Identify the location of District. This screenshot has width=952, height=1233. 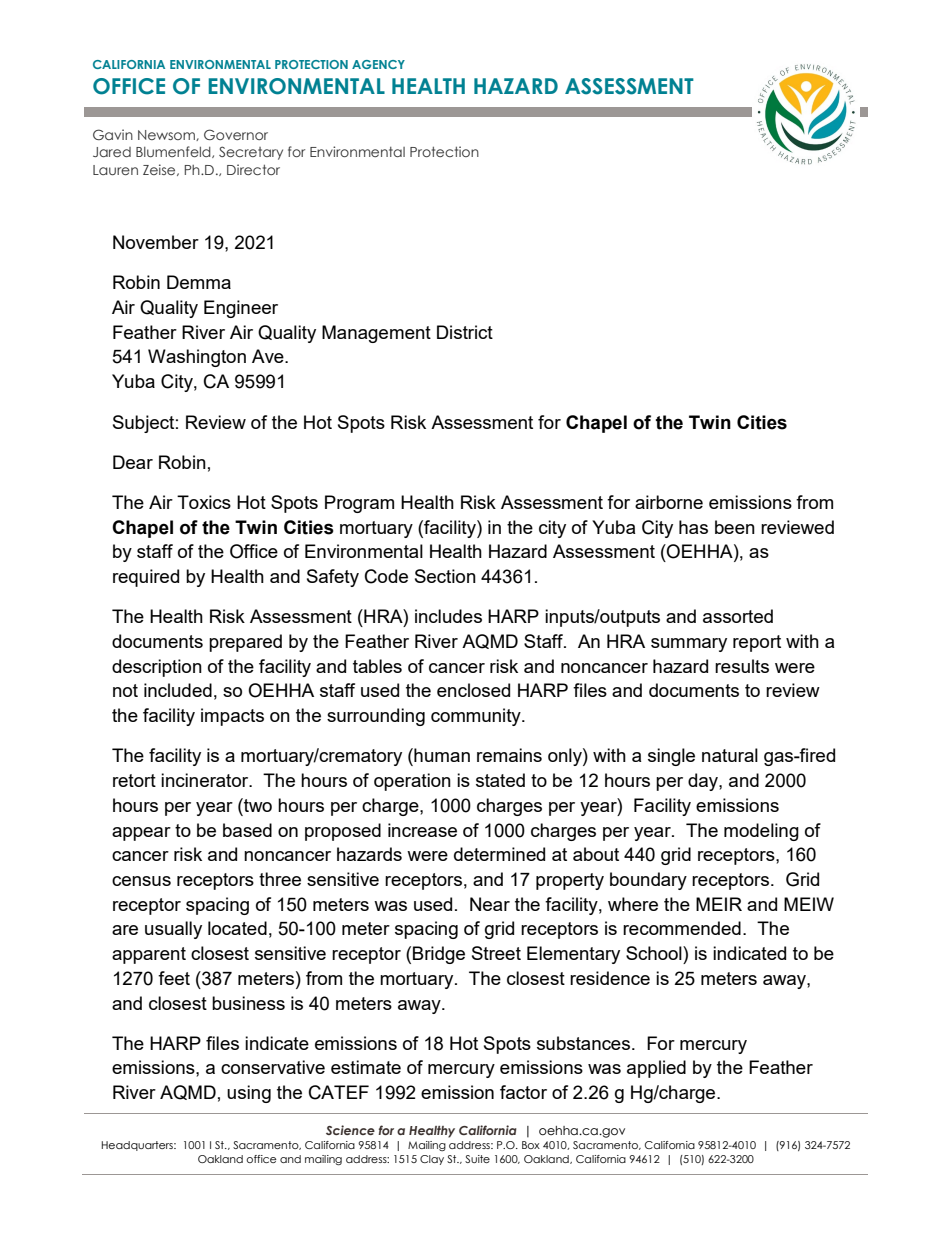
(465, 332).
